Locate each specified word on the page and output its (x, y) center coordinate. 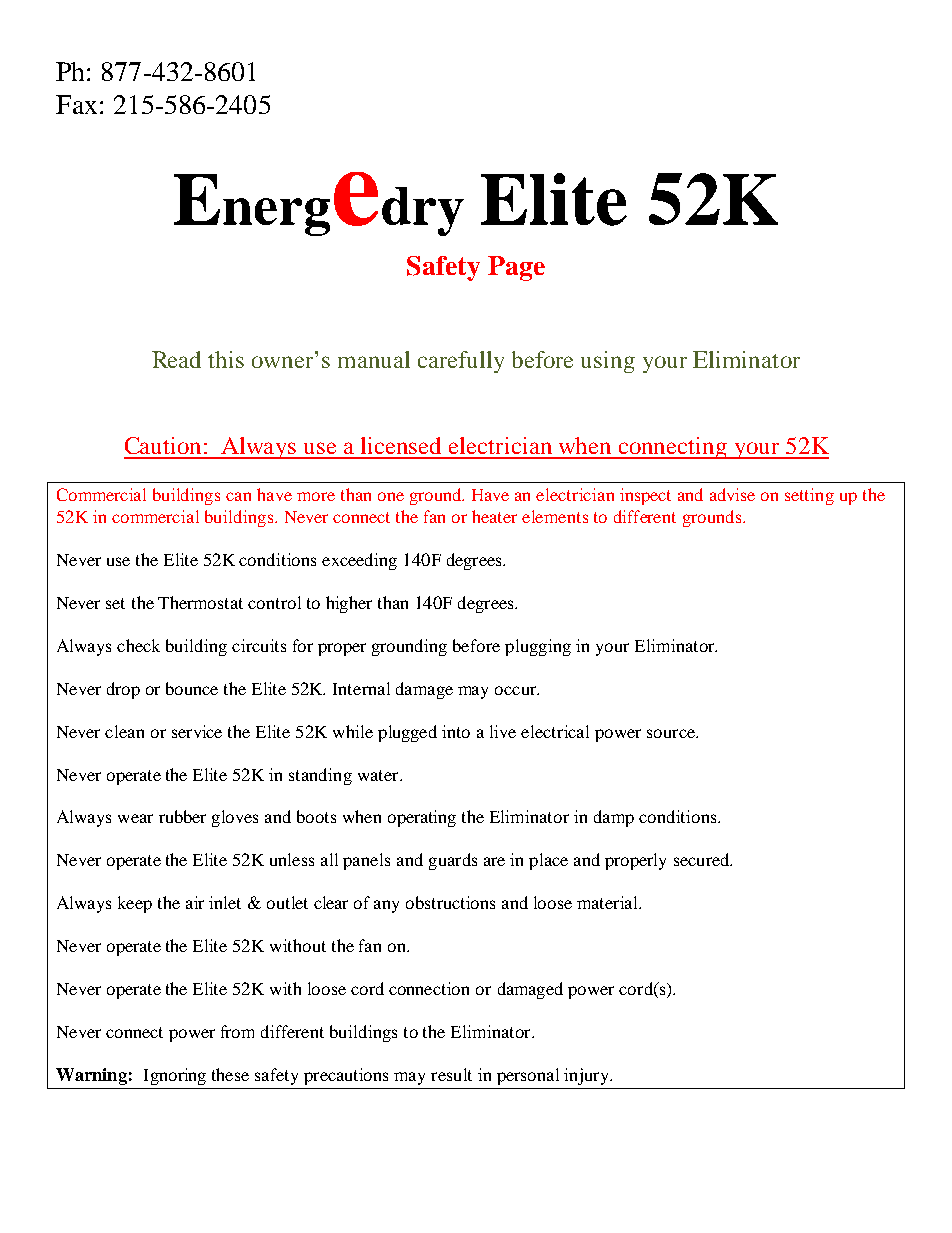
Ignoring (175, 1076)
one (391, 496)
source (672, 733)
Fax (76, 104)
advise (732, 494)
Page (516, 268)
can (238, 496)
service (197, 731)
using (608, 362)
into (456, 731)
